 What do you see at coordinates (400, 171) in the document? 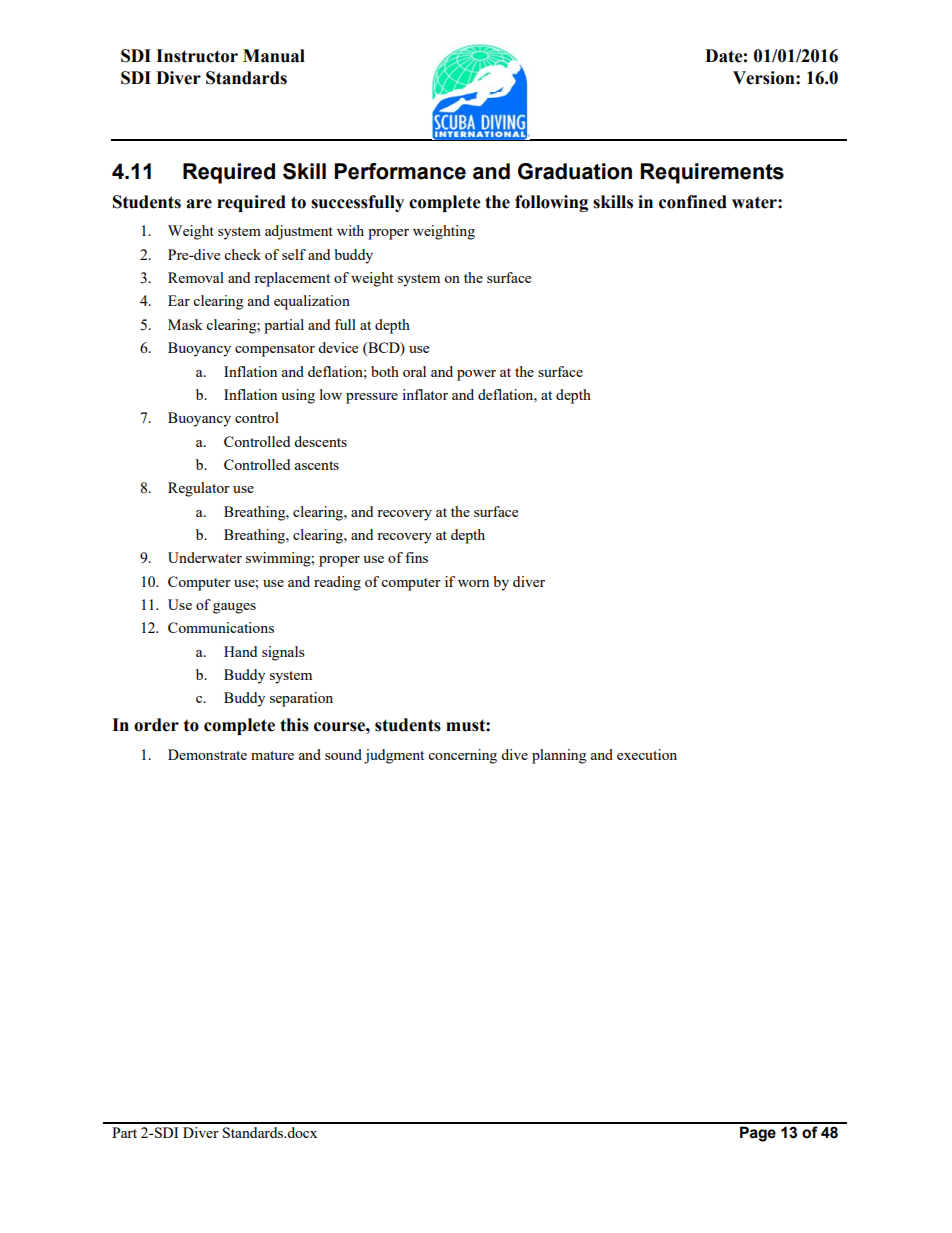
I see `Performance` at bounding box center [400, 171].
